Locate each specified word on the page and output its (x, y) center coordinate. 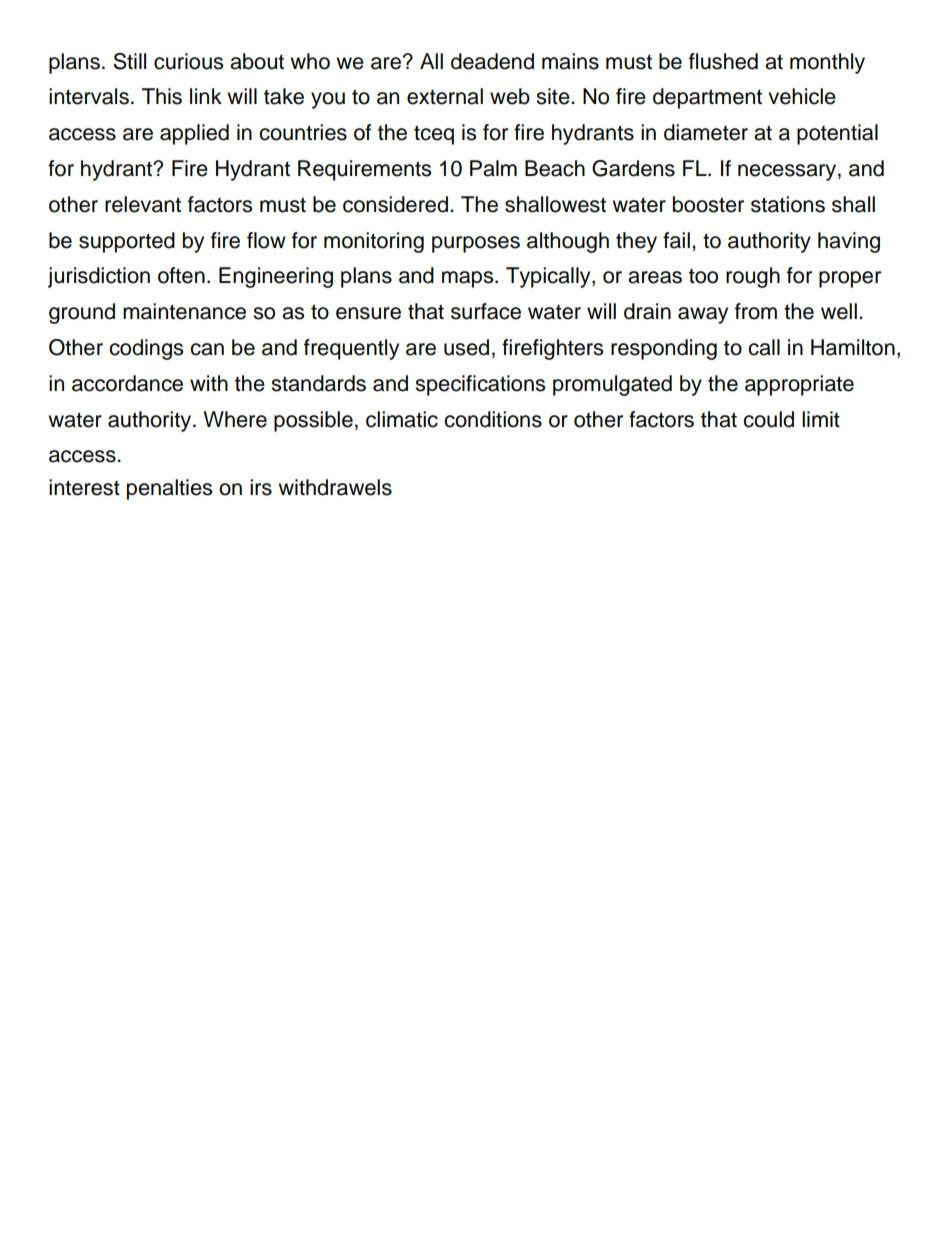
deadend (492, 61)
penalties (169, 489)
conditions (493, 419)
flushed (723, 61)
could (768, 419)
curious (188, 61)
